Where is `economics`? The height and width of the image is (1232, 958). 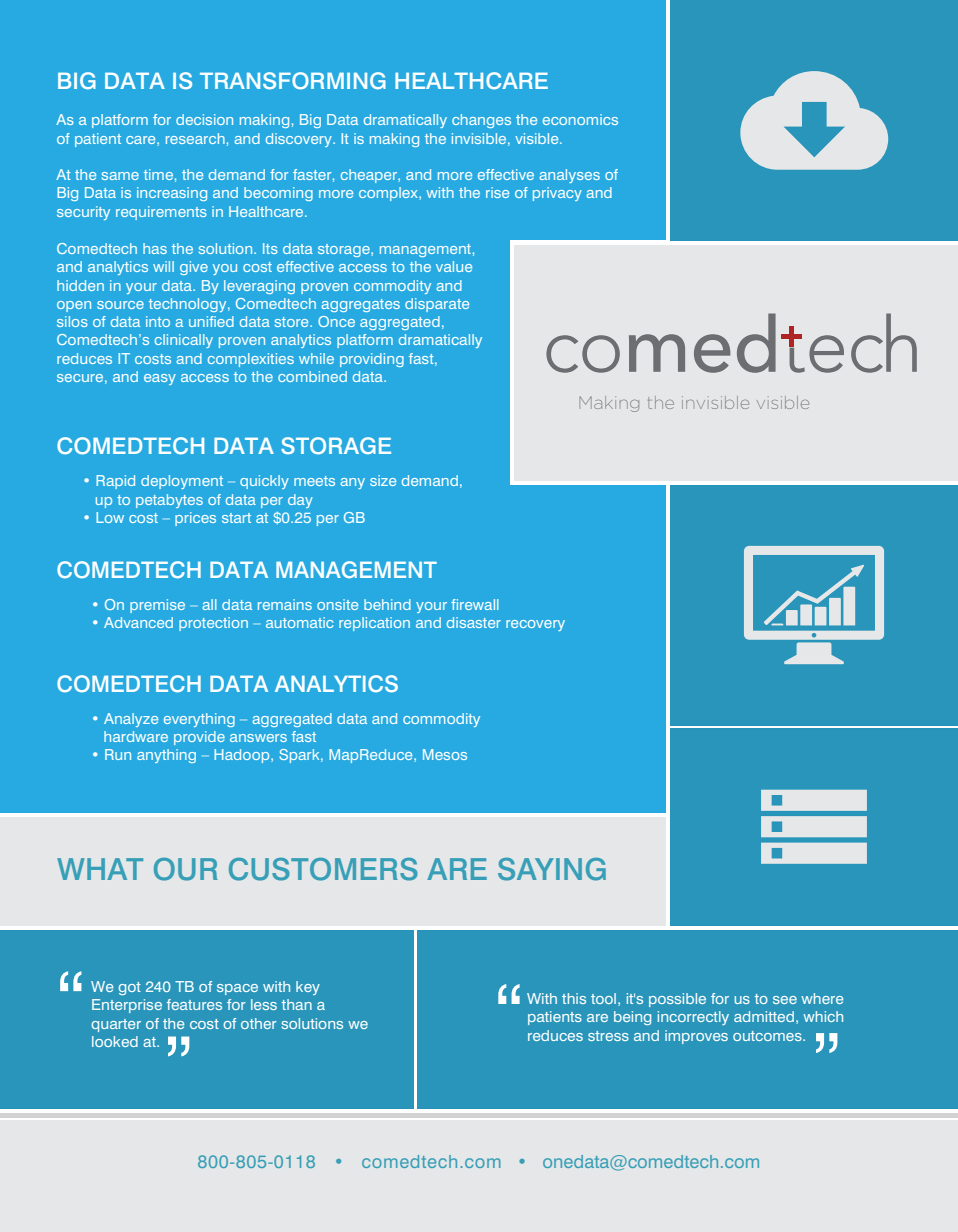 economics is located at coordinates (580, 119).
